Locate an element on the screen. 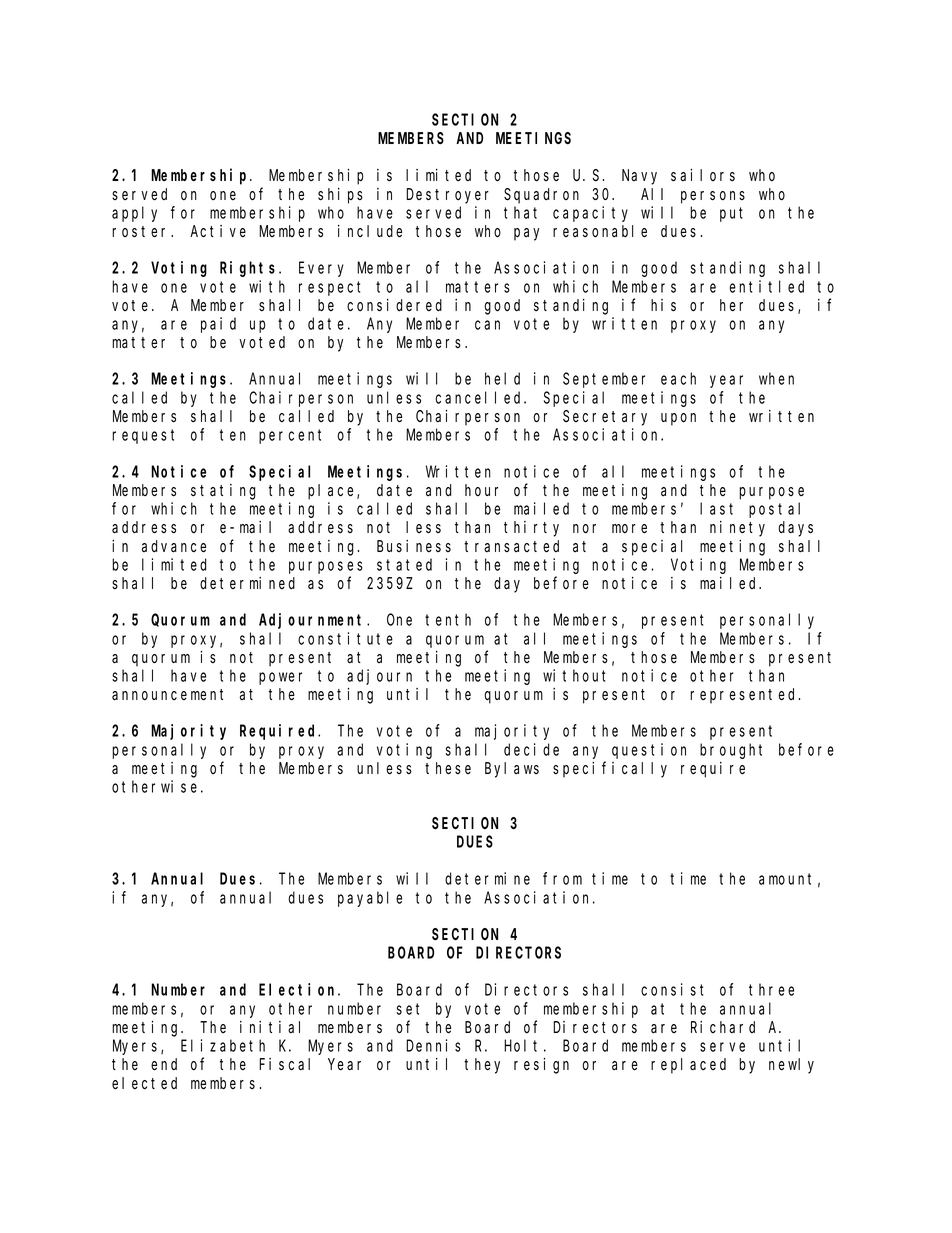 The image size is (952, 1233). Active is located at coordinates (218, 231).
